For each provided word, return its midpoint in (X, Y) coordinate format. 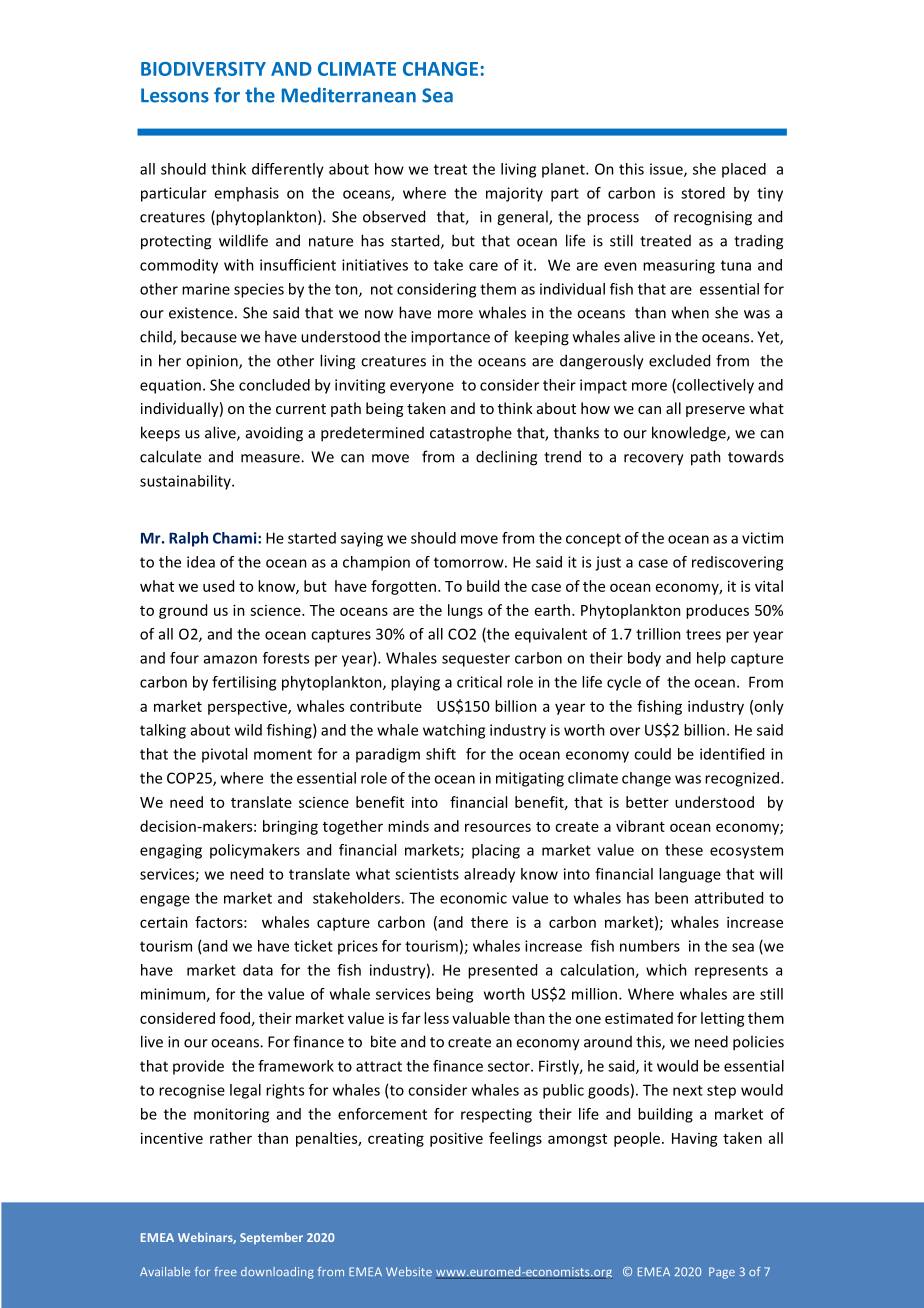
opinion (213, 362)
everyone (422, 388)
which (666, 970)
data (258, 970)
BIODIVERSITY (203, 69)
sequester (476, 660)
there (489, 922)
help (711, 659)
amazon (230, 659)
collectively (714, 386)
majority (514, 194)
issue (667, 170)
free (225, 1271)
